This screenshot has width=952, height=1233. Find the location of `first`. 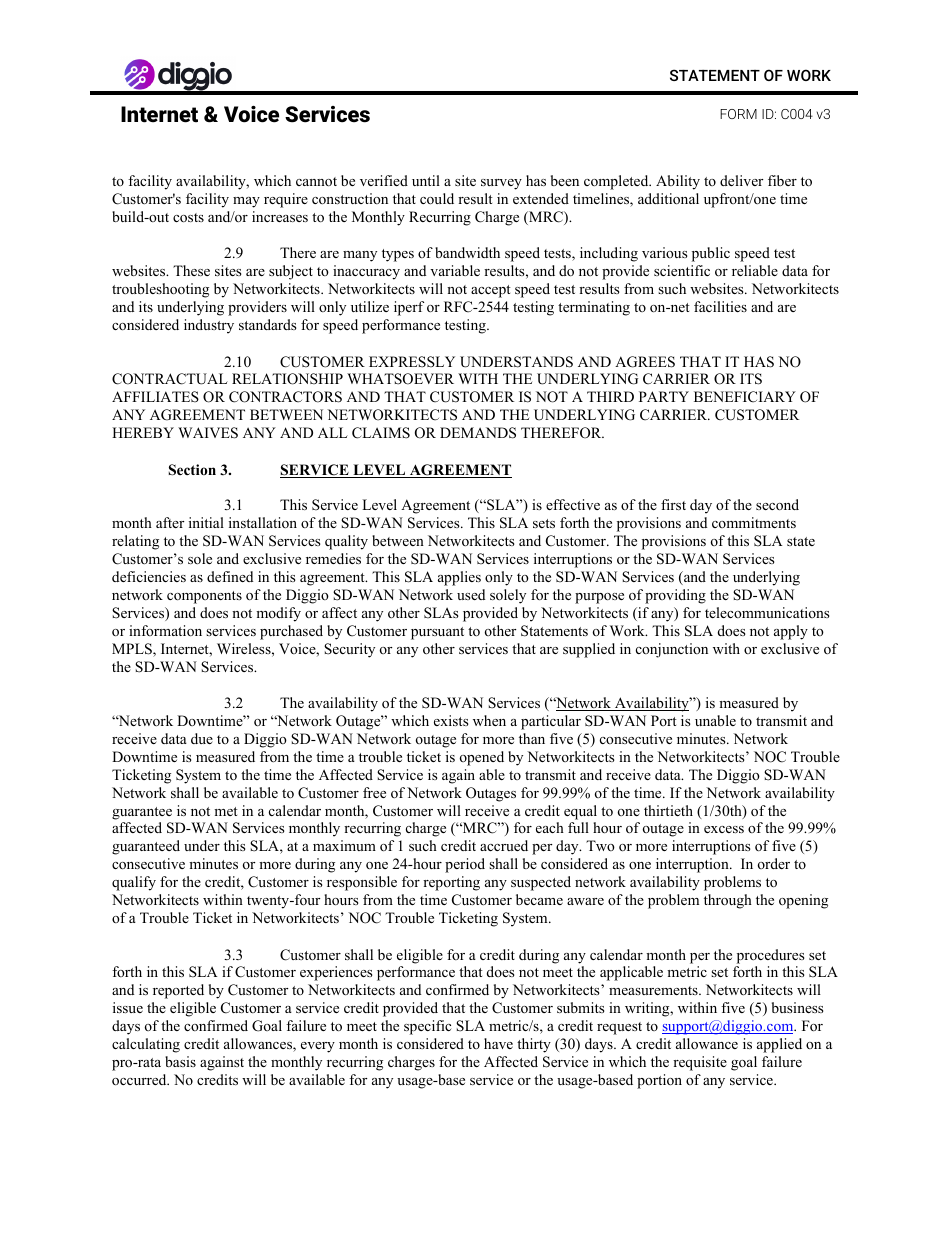

first is located at coordinates (673, 504).
